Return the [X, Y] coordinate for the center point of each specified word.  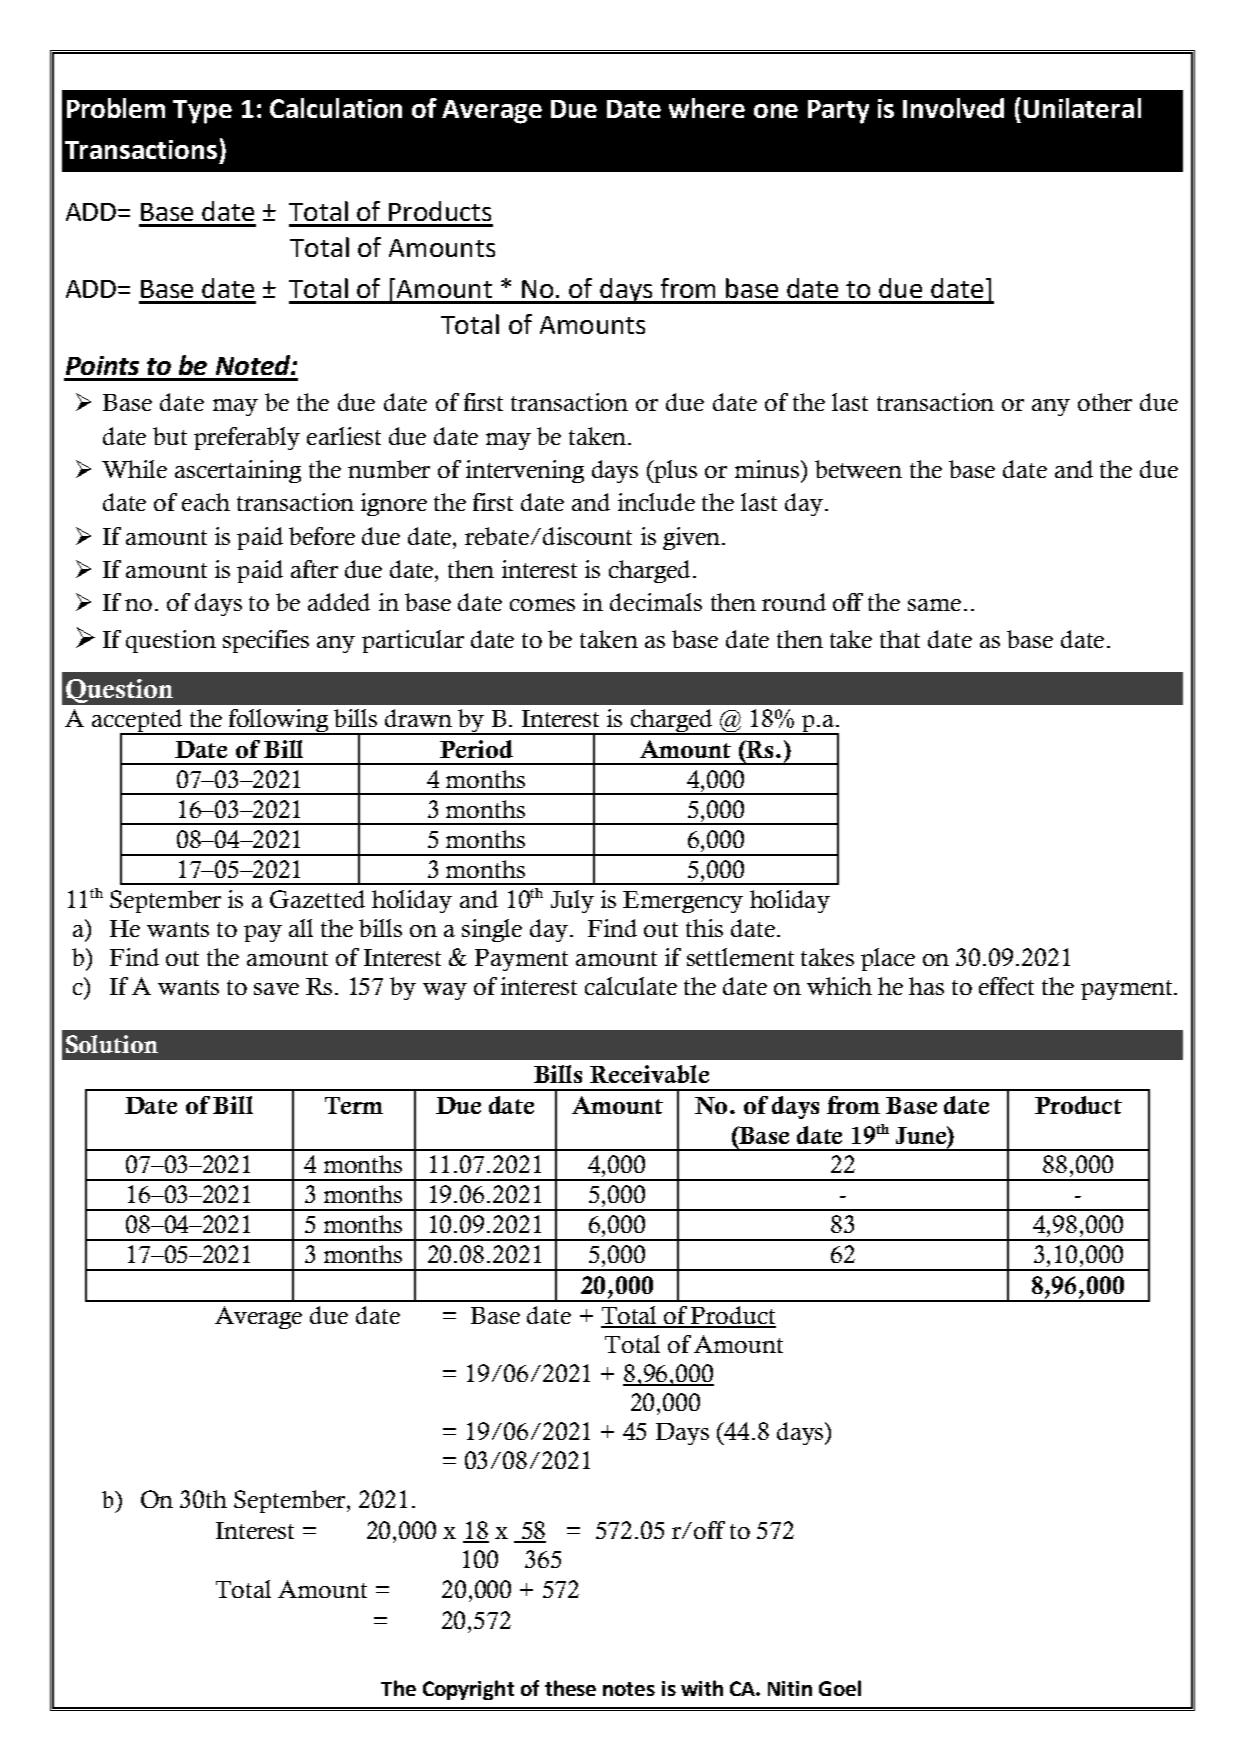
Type [202, 112]
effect [1006, 986]
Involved [953, 108]
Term [354, 1105]
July [572, 901]
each [206, 502]
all [301, 928]
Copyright [468, 1690]
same [934, 605]
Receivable [649, 1074]
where [707, 108]
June [922, 1135]
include [656, 502]
